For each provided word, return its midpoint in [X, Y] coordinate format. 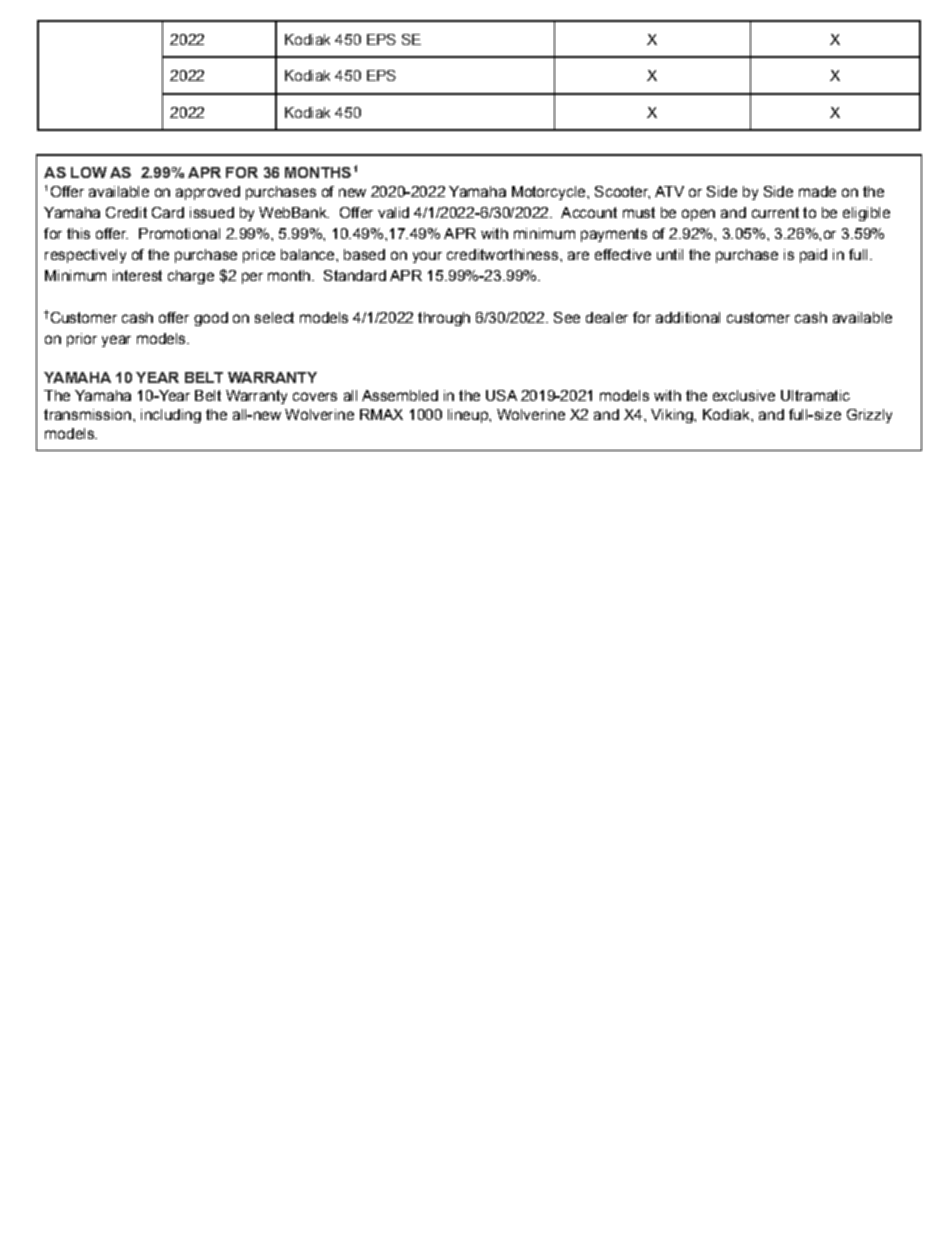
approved [208, 193]
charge [191, 277]
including [171, 416]
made [817, 191]
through [444, 319]
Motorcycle [550, 193]
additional [688, 317]
